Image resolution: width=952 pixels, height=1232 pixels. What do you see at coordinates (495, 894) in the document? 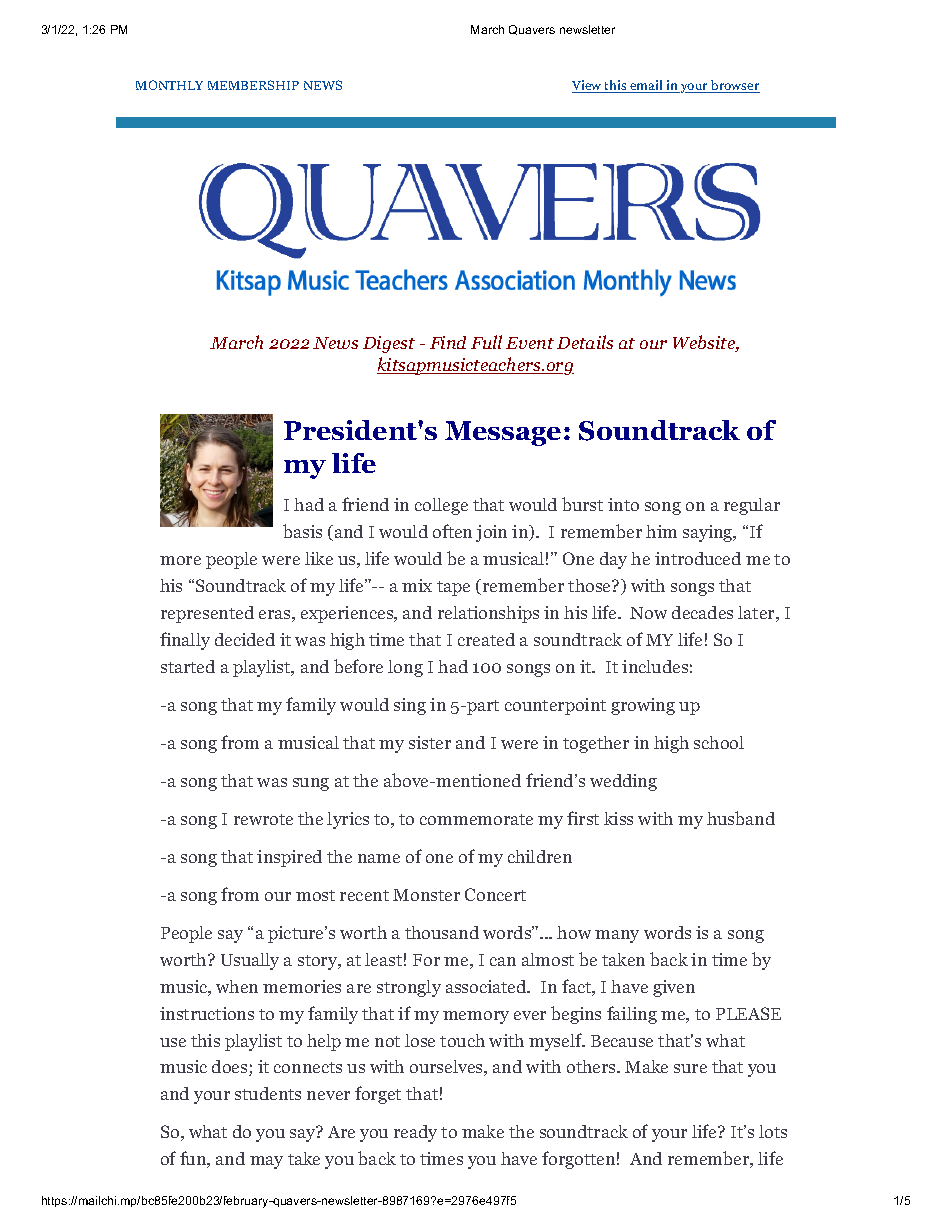
I see `Concert` at bounding box center [495, 894].
